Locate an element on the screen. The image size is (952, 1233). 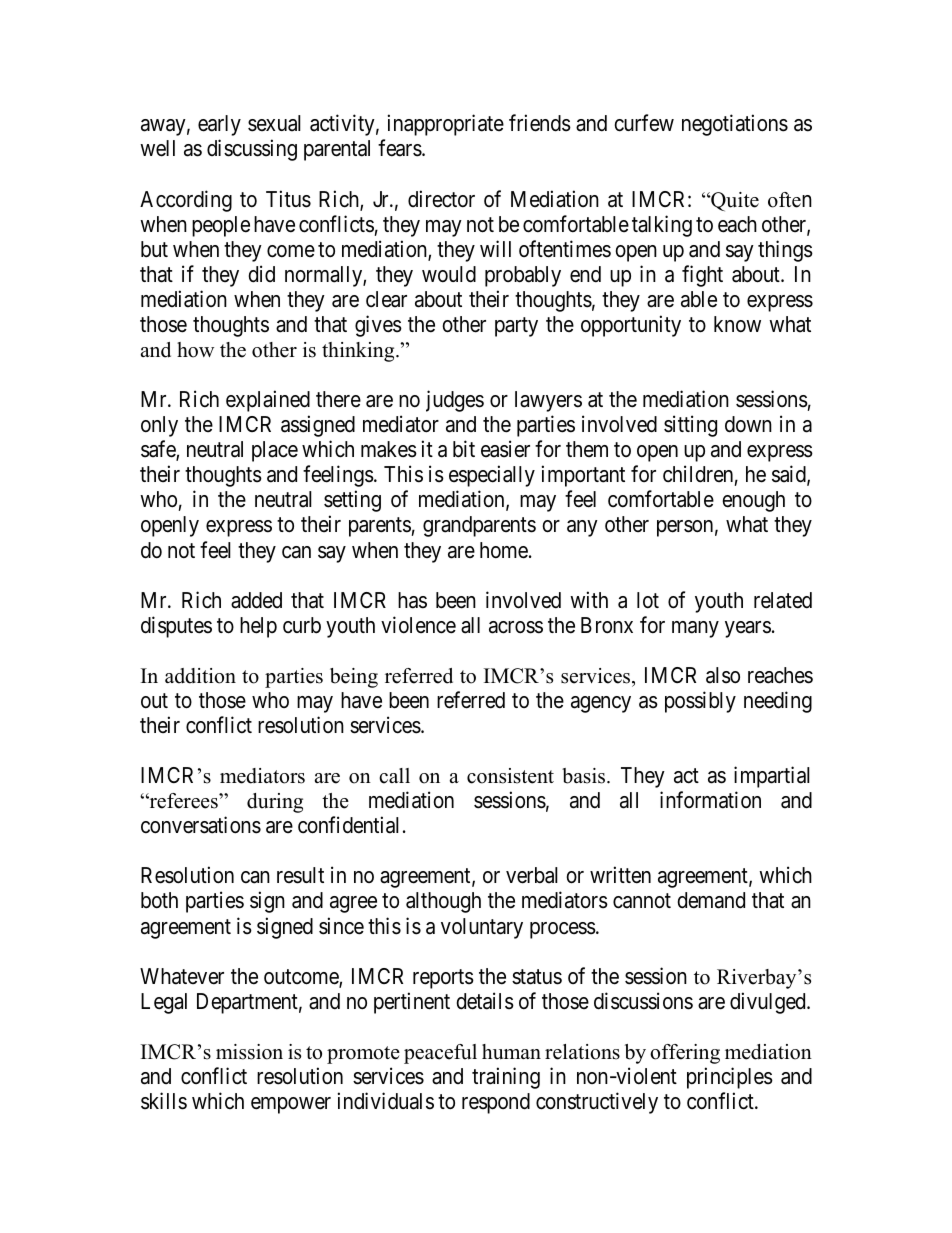
sitting is located at coordinates (690, 426).
